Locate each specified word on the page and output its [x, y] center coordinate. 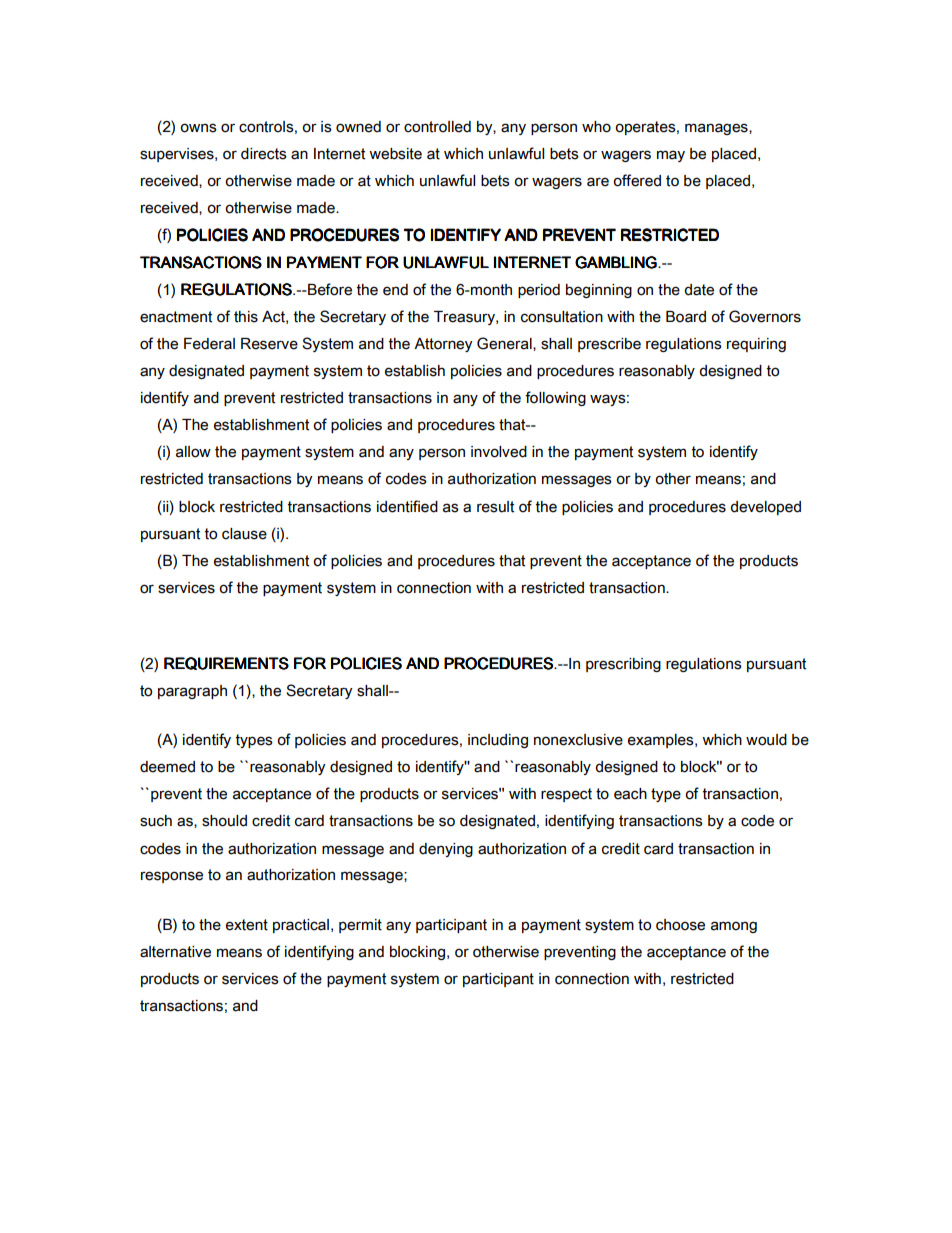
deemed [167, 767]
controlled [437, 127]
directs [264, 154]
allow [193, 452]
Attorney [443, 345]
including [498, 741]
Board [686, 317]
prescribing [623, 665]
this [246, 317]
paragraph [192, 692]
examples [662, 741]
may [671, 156]
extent [247, 925]
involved [499, 452]
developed [766, 508]
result [495, 507]
